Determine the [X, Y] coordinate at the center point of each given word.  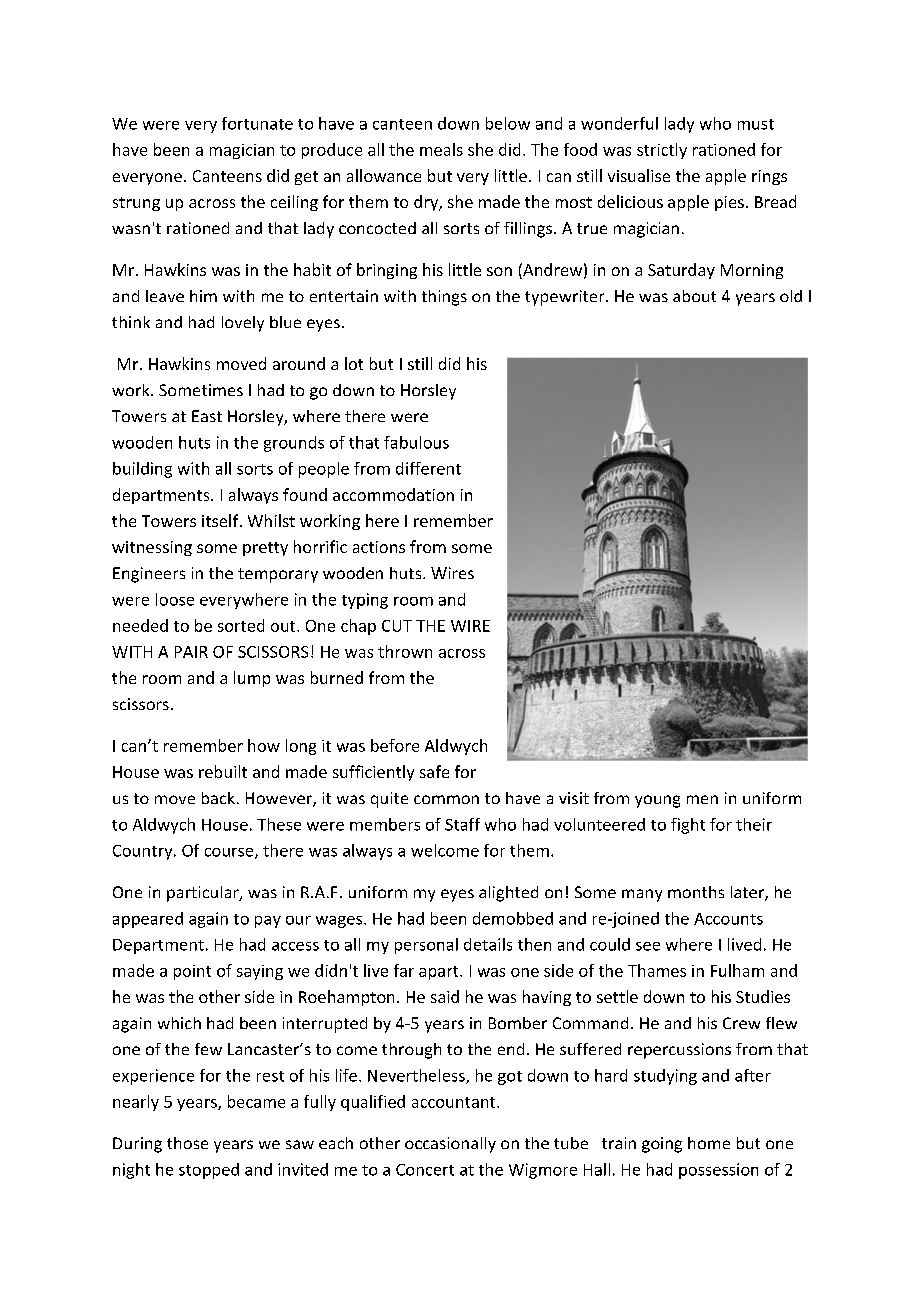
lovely [243, 324]
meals [441, 149]
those [187, 1143]
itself [221, 520]
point [192, 972]
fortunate [257, 123]
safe [434, 771]
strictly [662, 151]
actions [379, 547]
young [657, 801]
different [428, 468]
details [488, 944]
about [694, 296]
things [444, 298]
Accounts [728, 919]
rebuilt [223, 771]
